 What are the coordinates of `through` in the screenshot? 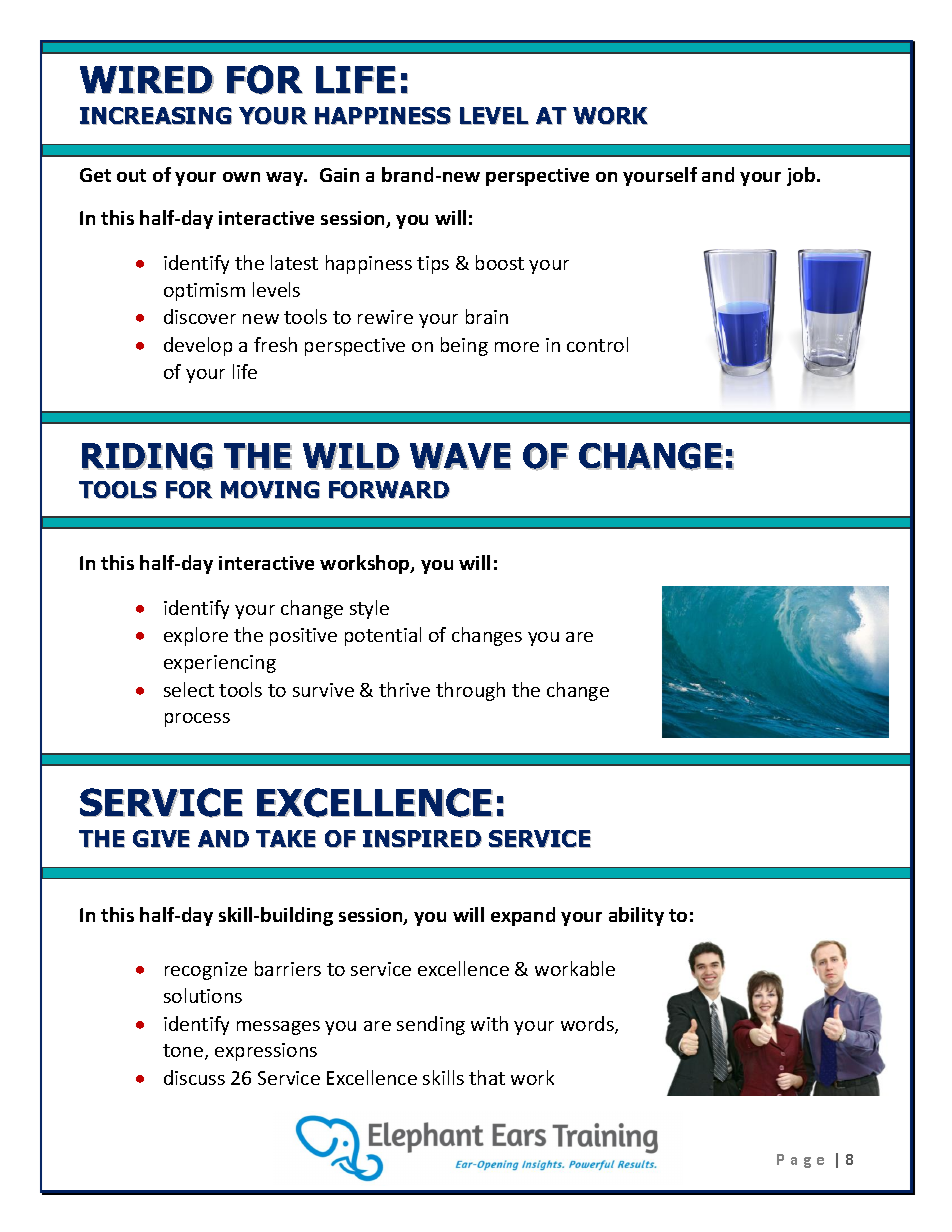 It's located at (470, 691).
